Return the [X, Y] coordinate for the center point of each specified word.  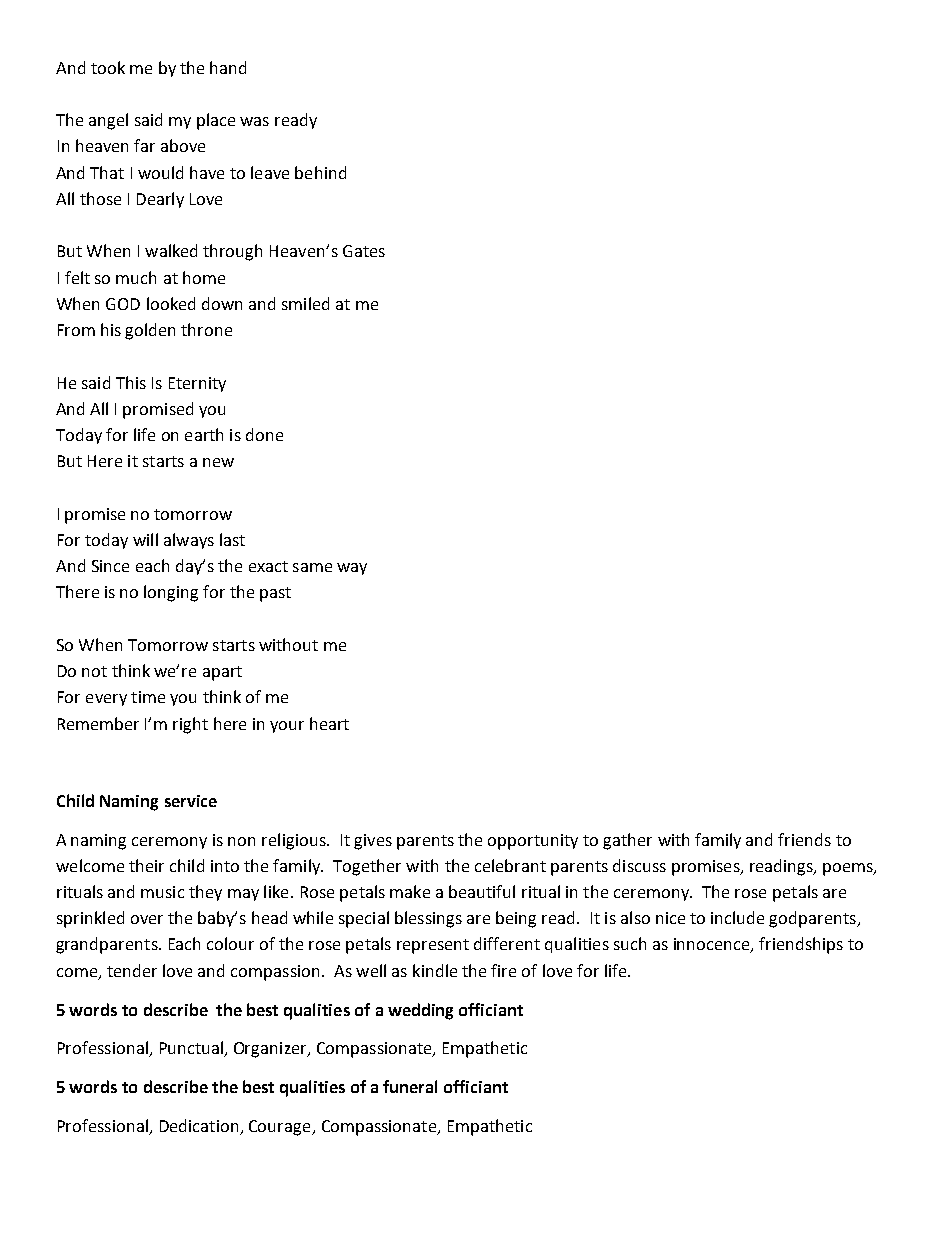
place [216, 121]
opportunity [533, 842]
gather [627, 841]
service [191, 801]
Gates [364, 251]
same [312, 567]
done [264, 434]
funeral [410, 1086]
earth [204, 434]
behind [320, 172]
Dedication [199, 1125]
